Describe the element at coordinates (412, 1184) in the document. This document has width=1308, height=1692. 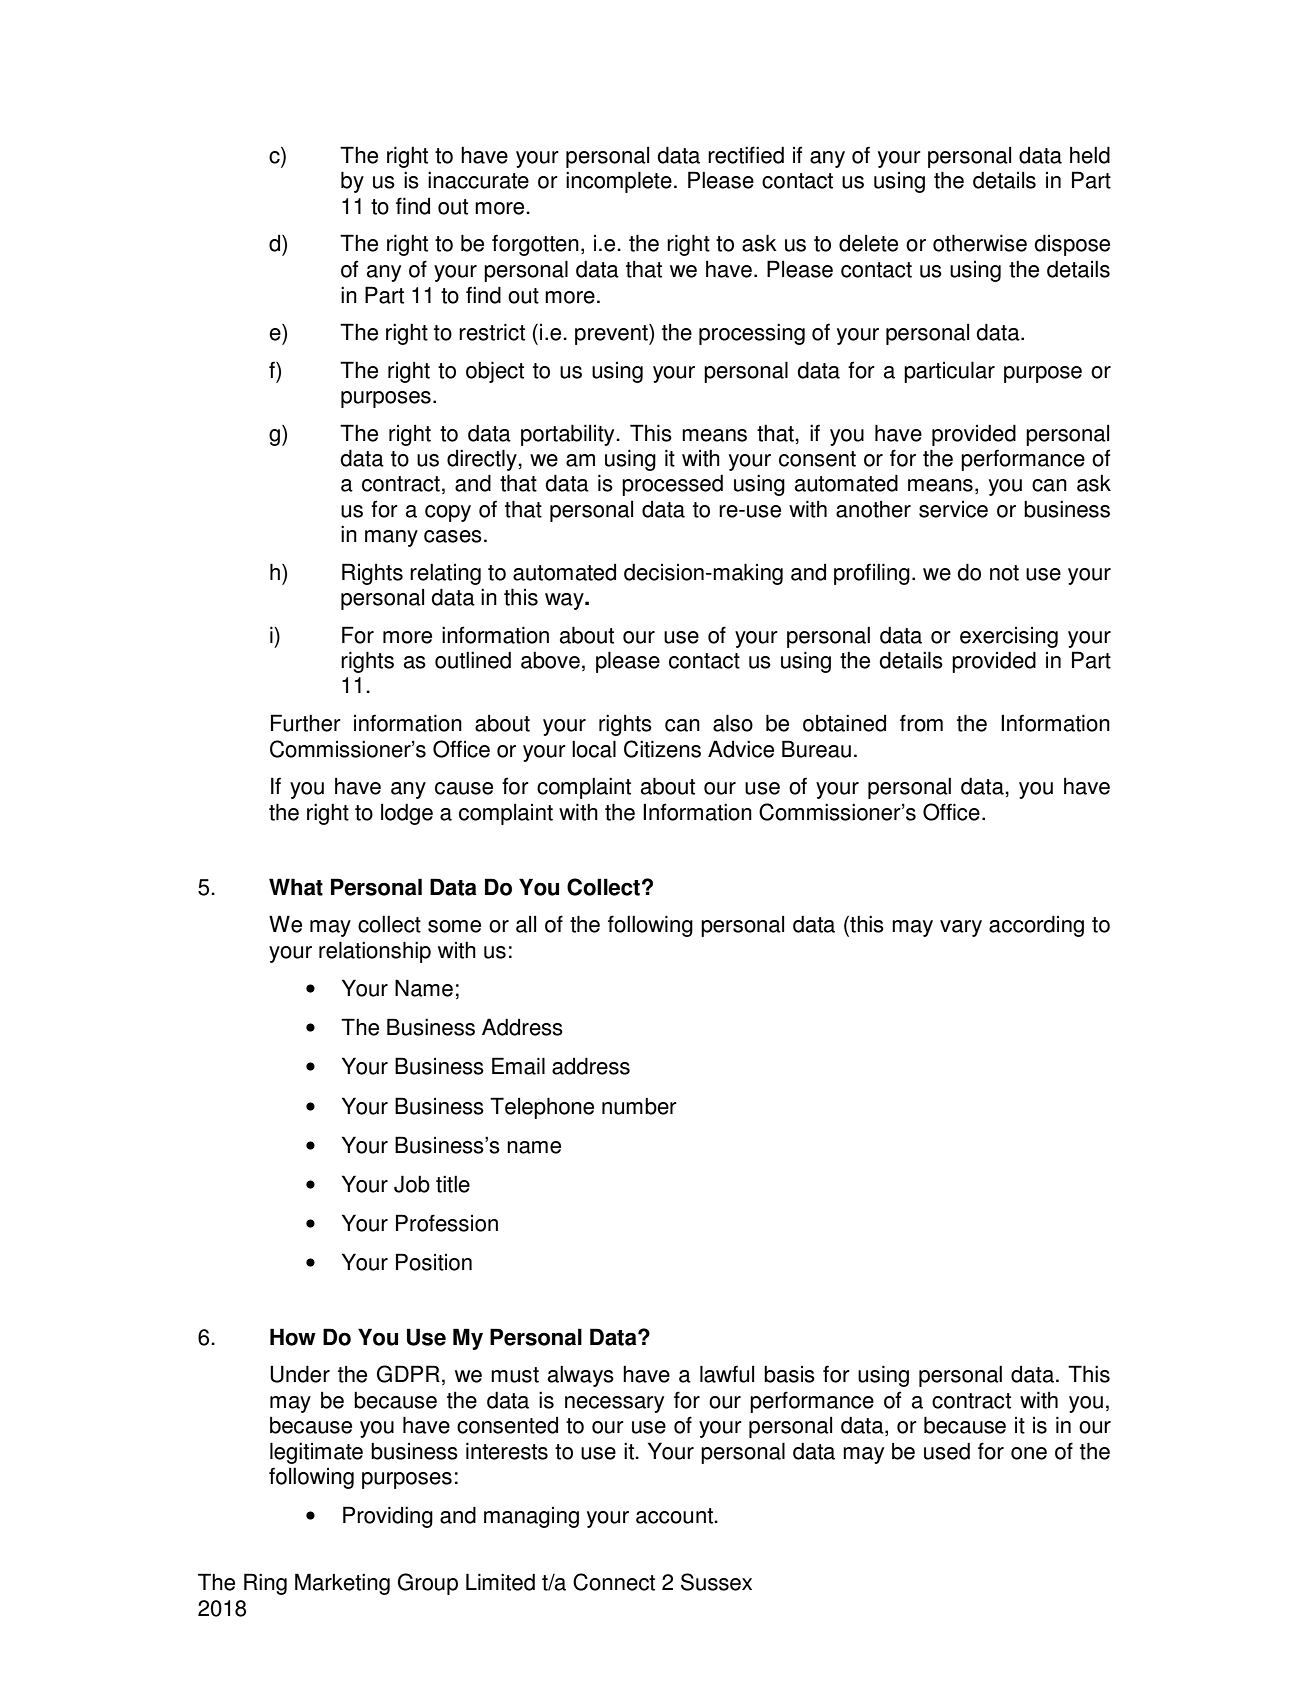
I see `Job` at that location.
